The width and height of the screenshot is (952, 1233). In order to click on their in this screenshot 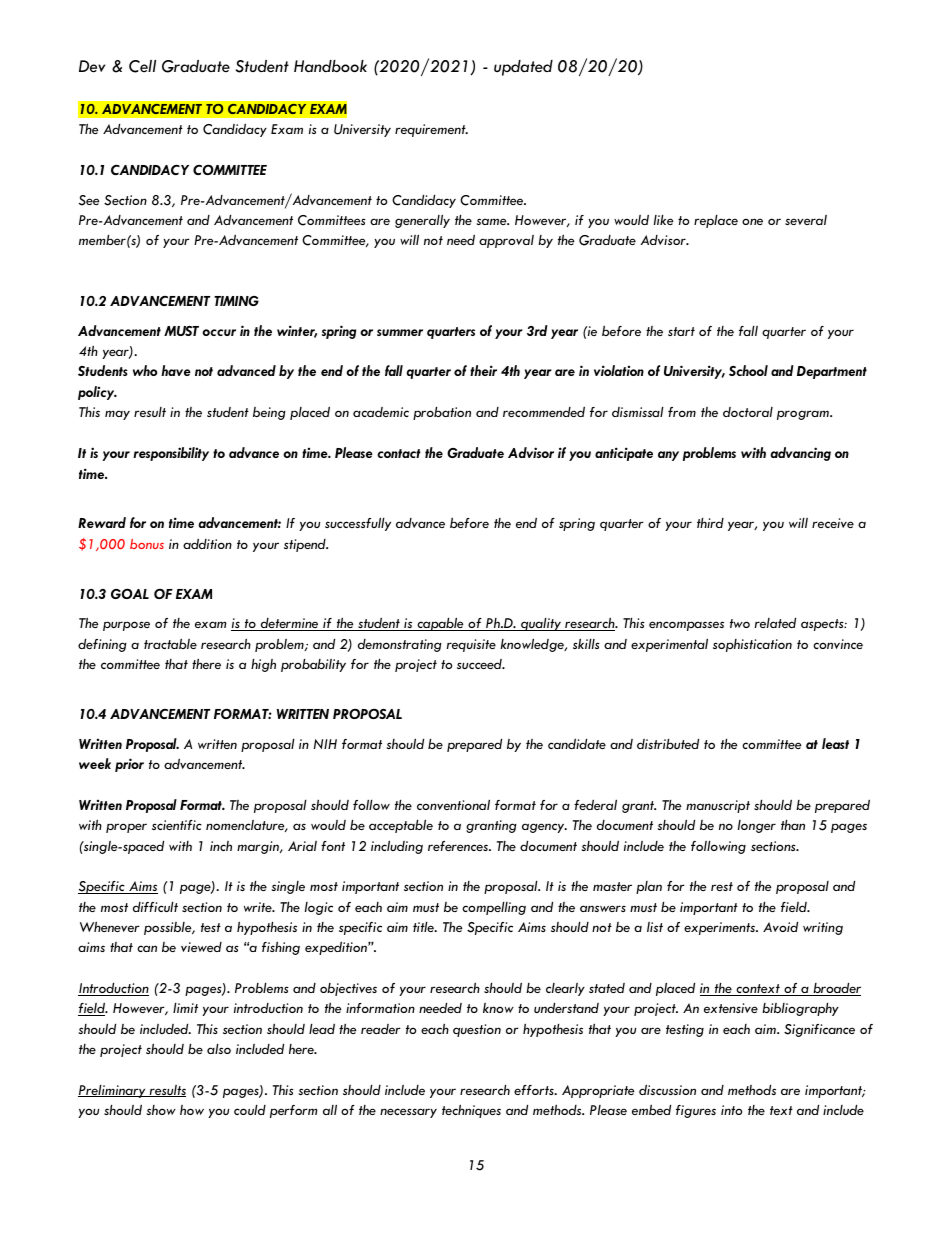, I will do `click(483, 370)`.
